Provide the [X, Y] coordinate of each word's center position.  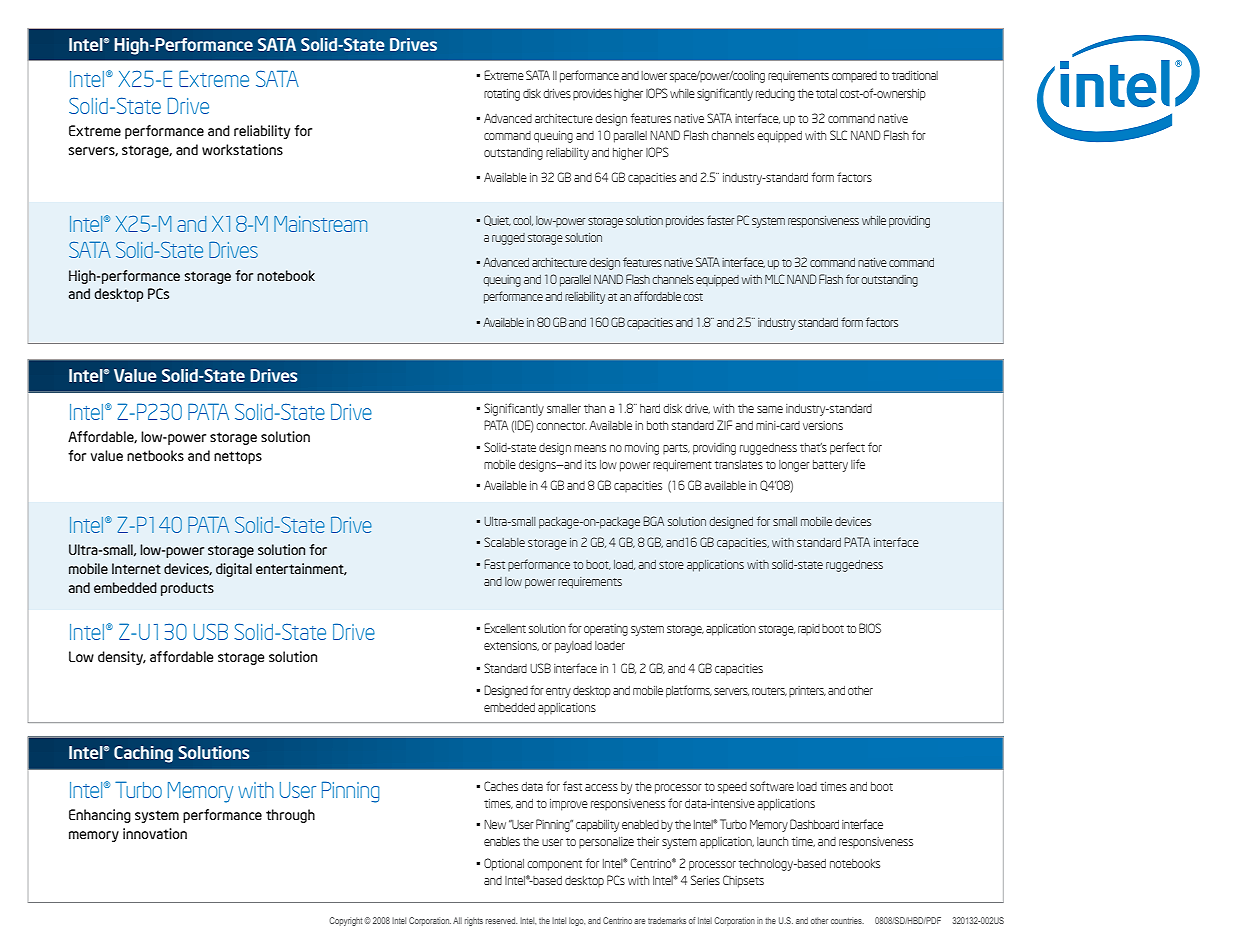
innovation [155, 833]
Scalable [504, 542]
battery [830, 466]
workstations [242, 149]
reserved [501, 920]
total [826, 93]
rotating [502, 95]
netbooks [155, 455]
